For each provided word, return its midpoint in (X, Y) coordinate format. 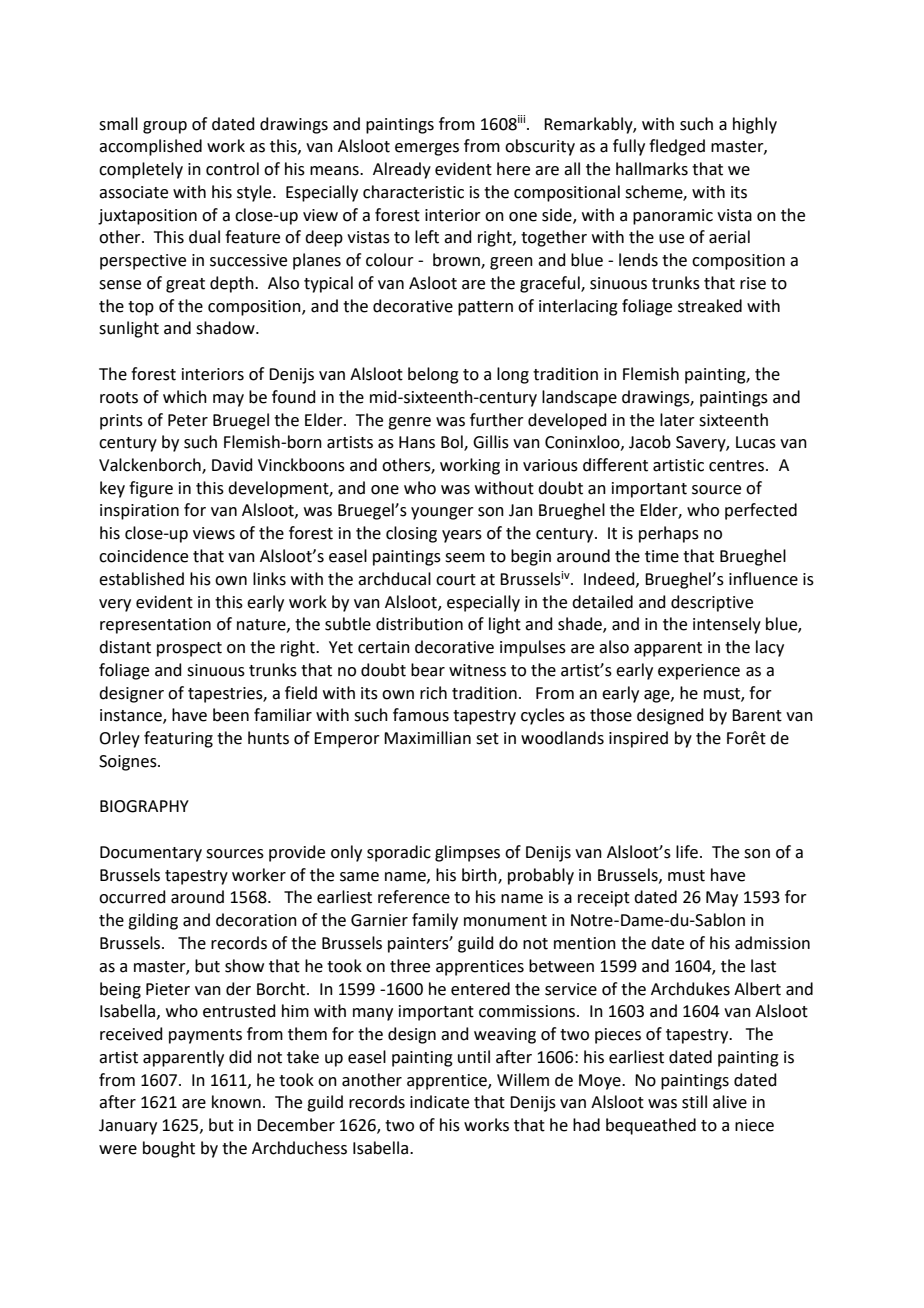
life (687, 852)
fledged (677, 147)
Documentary (151, 854)
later (677, 420)
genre (409, 423)
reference (414, 897)
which (185, 397)
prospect (189, 649)
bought (169, 1149)
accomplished (150, 147)
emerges (427, 149)
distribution (419, 624)
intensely (727, 625)
